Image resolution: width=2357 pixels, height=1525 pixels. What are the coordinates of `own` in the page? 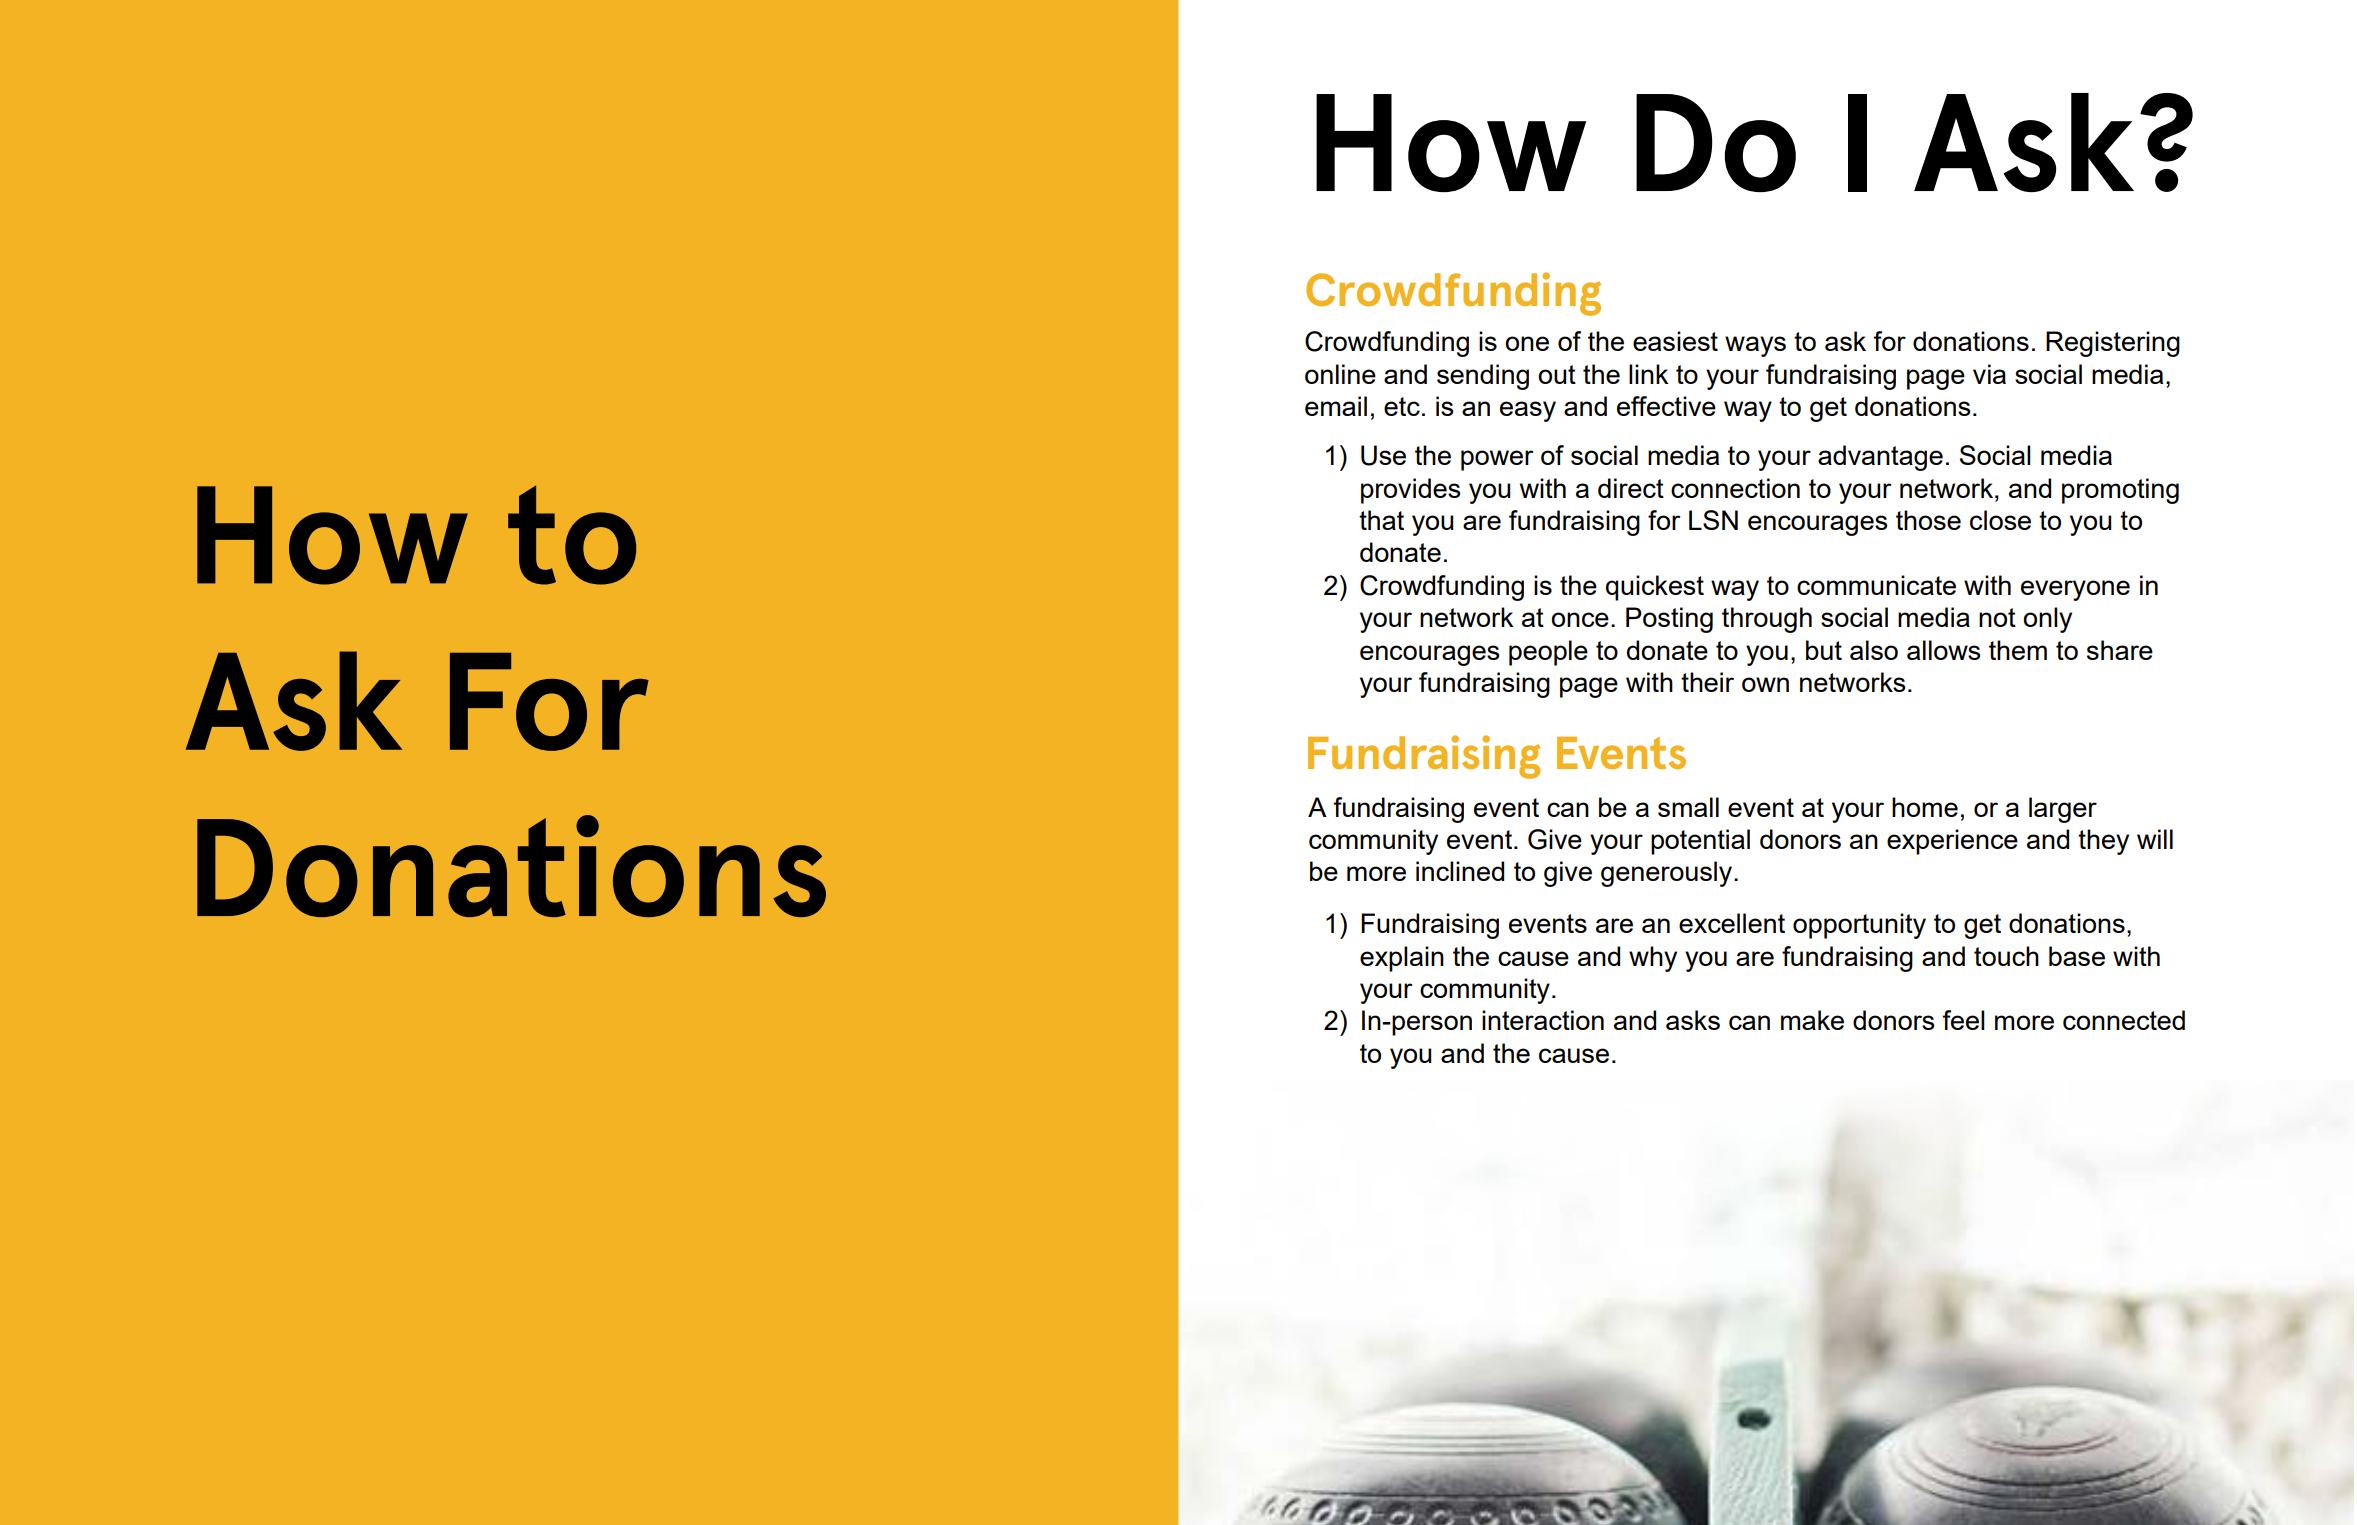 It's located at (1765, 684).
